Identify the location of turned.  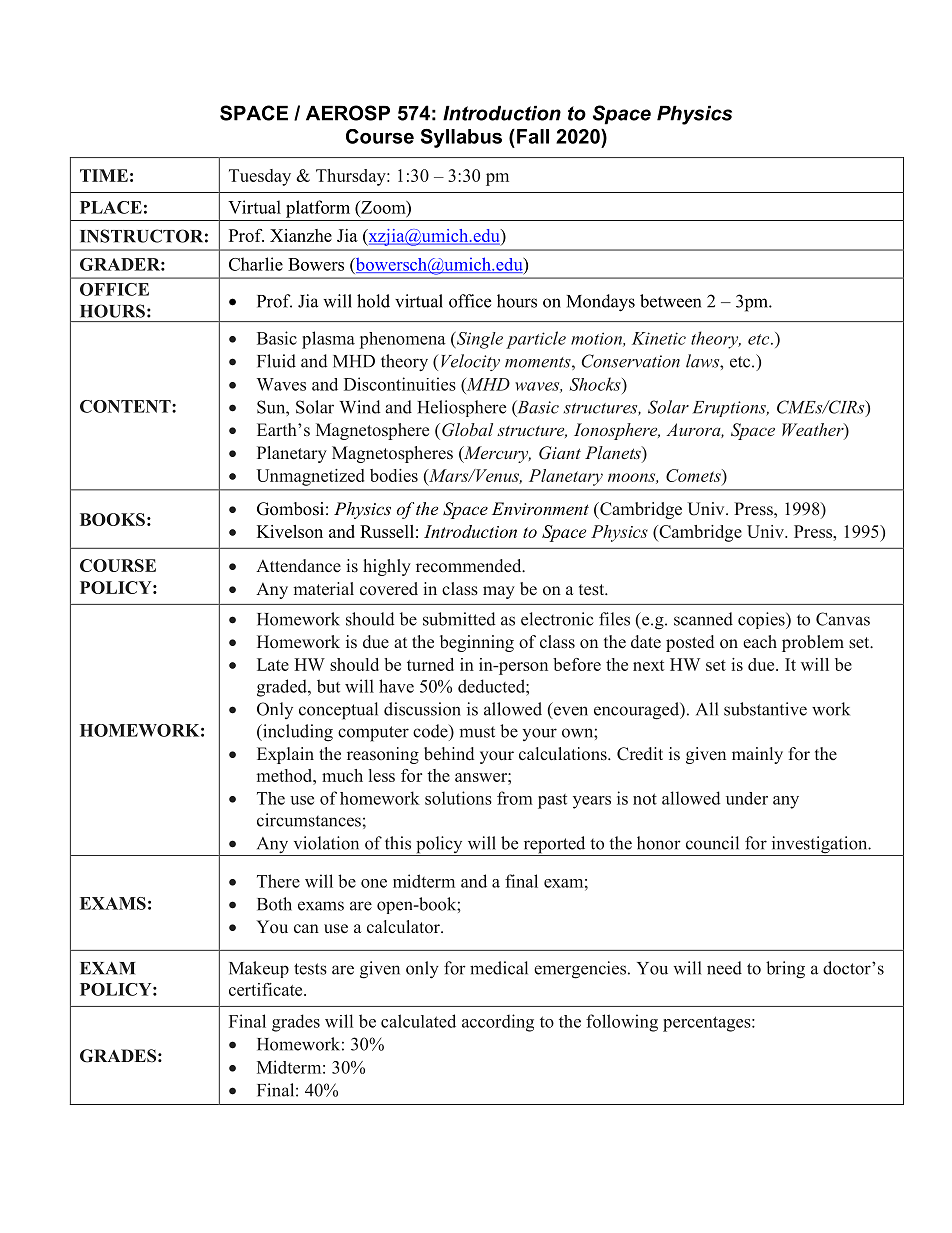
(430, 664).
